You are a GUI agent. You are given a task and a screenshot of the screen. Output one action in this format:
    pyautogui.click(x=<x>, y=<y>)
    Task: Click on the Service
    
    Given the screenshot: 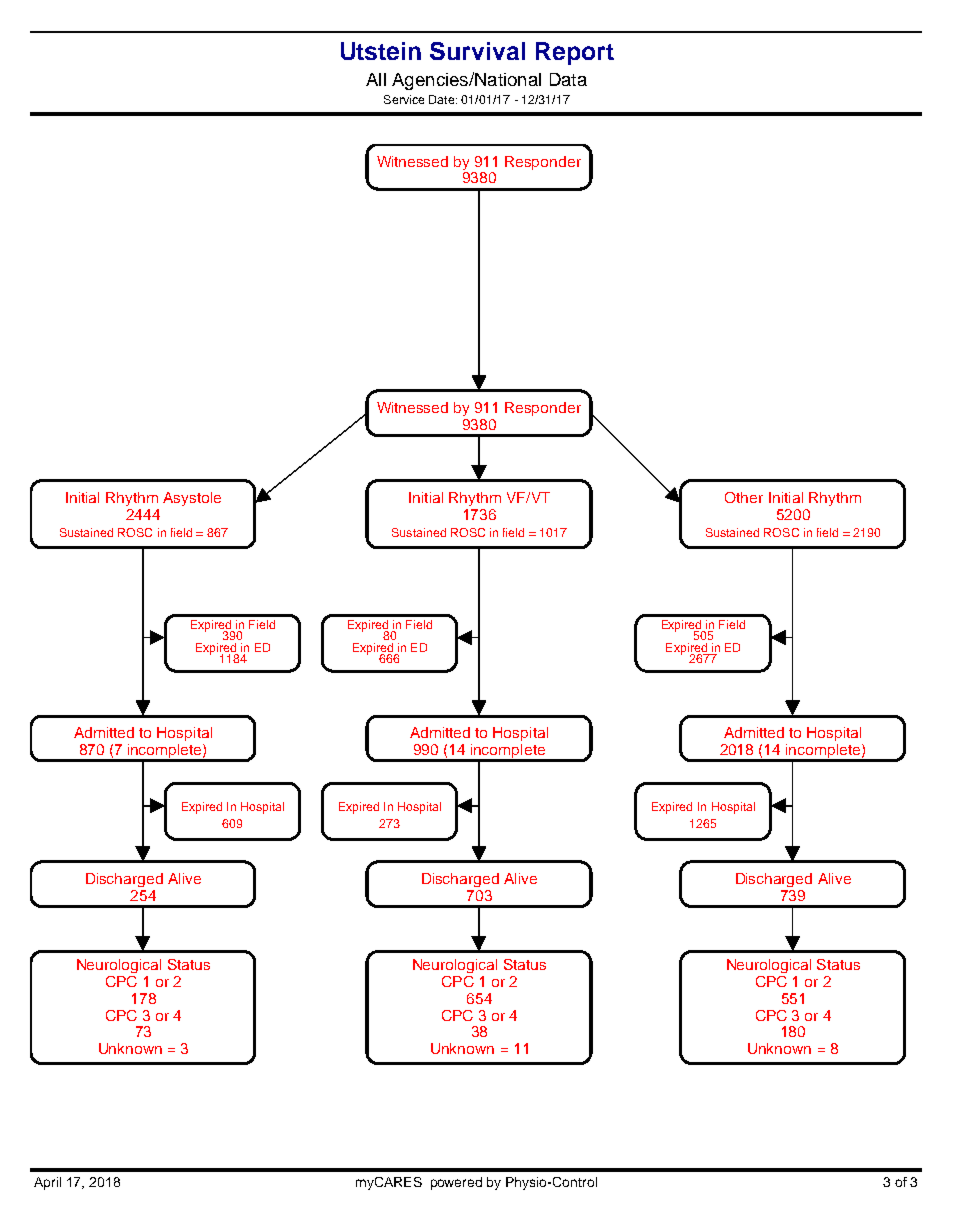 What is the action you would take?
    pyautogui.click(x=404, y=99)
